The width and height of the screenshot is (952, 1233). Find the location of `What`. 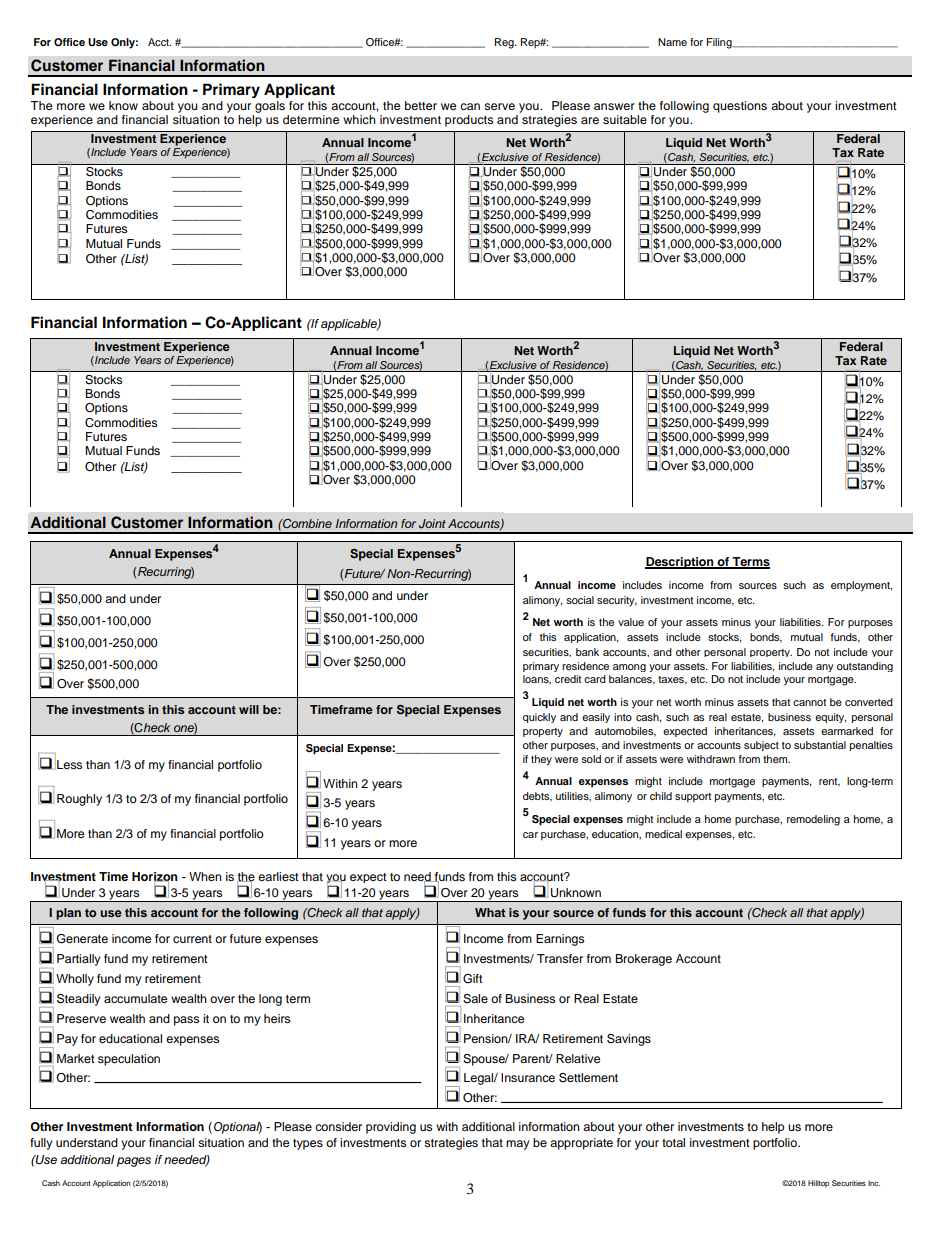

What is located at coordinates (490, 912).
